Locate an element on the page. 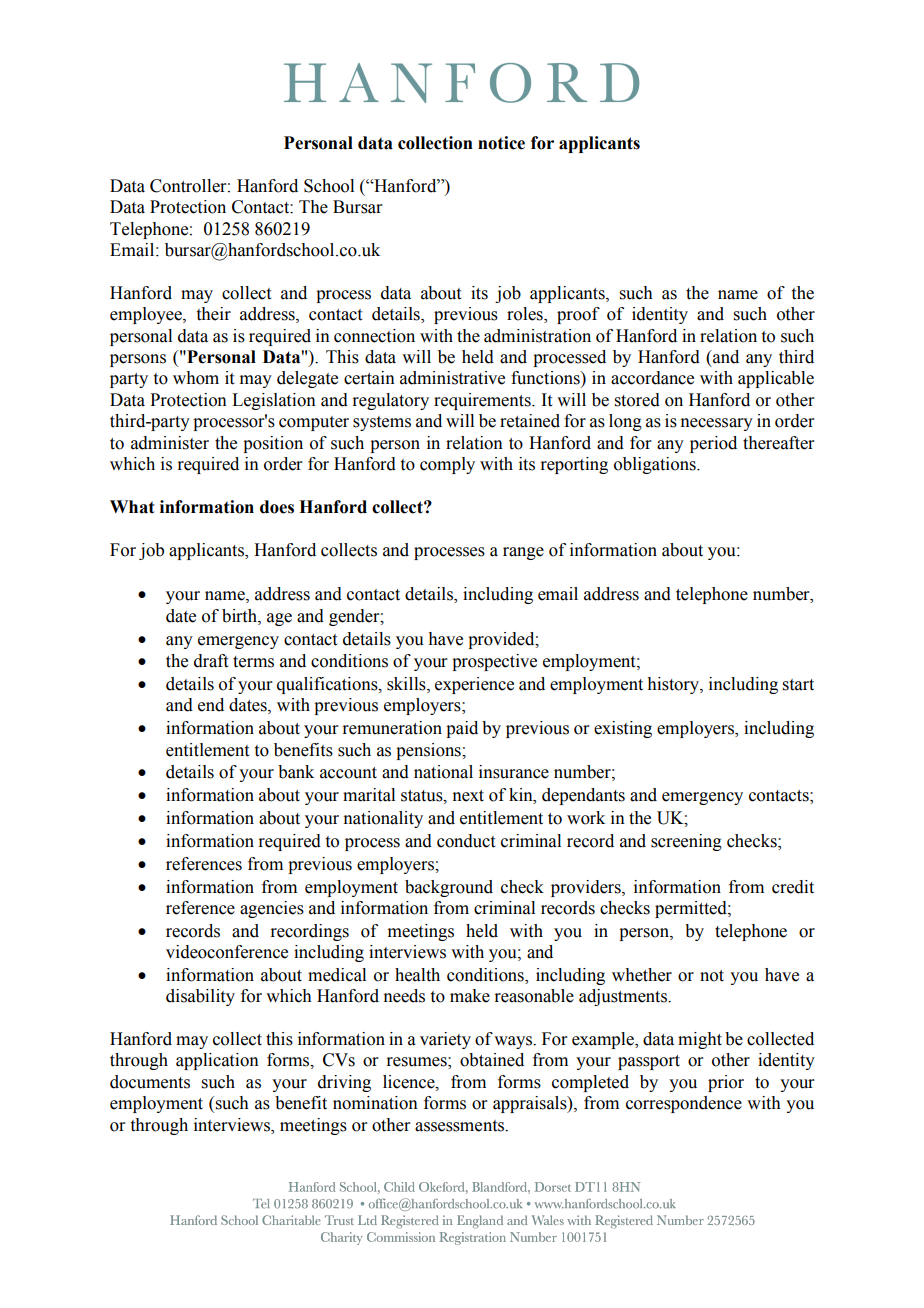 Image resolution: width=924 pixels, height=1308 pixels. agencies is located at coordinates (272, 909).
